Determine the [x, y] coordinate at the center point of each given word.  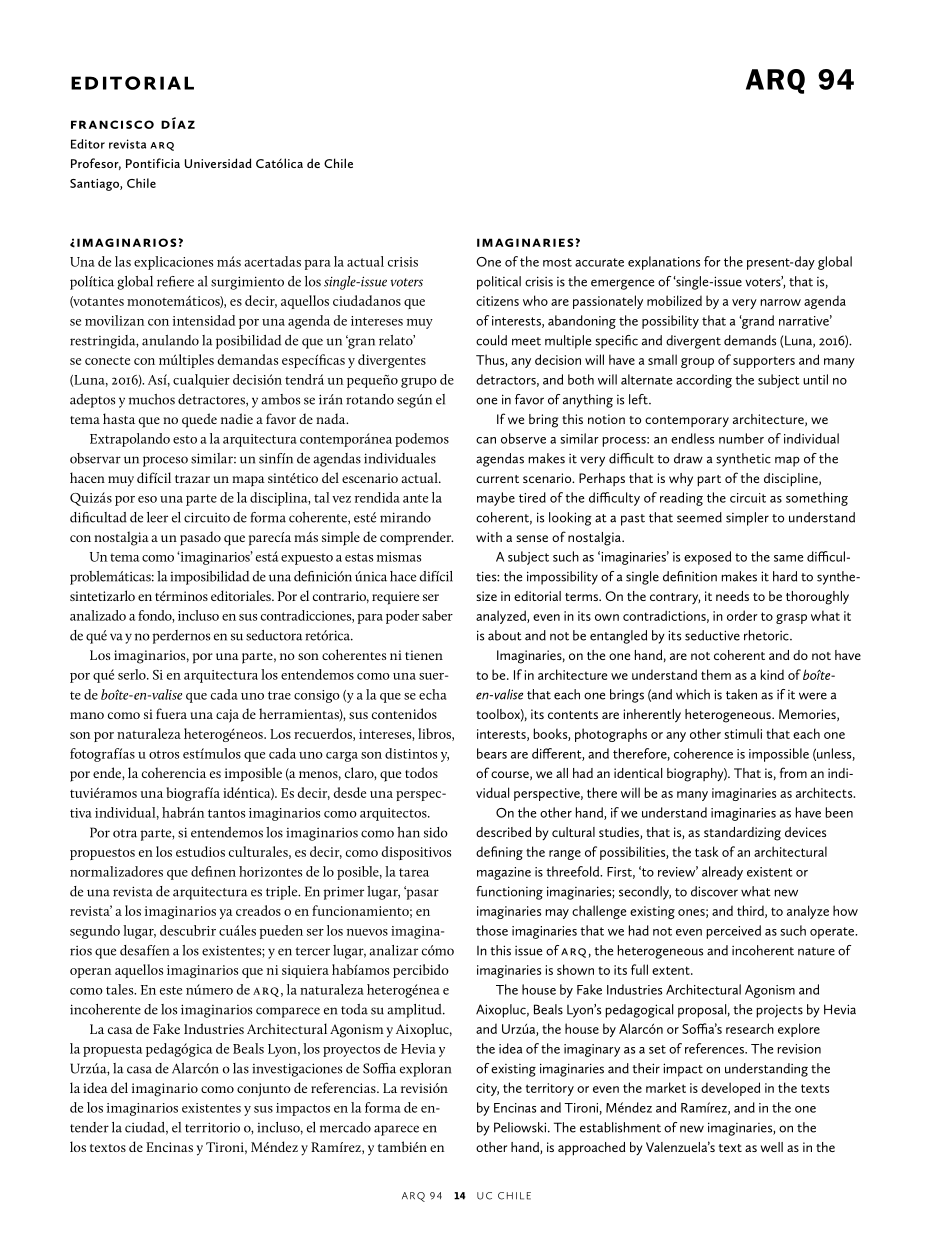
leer [157, 517]
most [557, 262]
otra [125, 833]
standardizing [742, 834]
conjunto [264, 1090]
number [741, 438]
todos [421, 772]
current [497, 479]
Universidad [218, 163]
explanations [664, 263]
